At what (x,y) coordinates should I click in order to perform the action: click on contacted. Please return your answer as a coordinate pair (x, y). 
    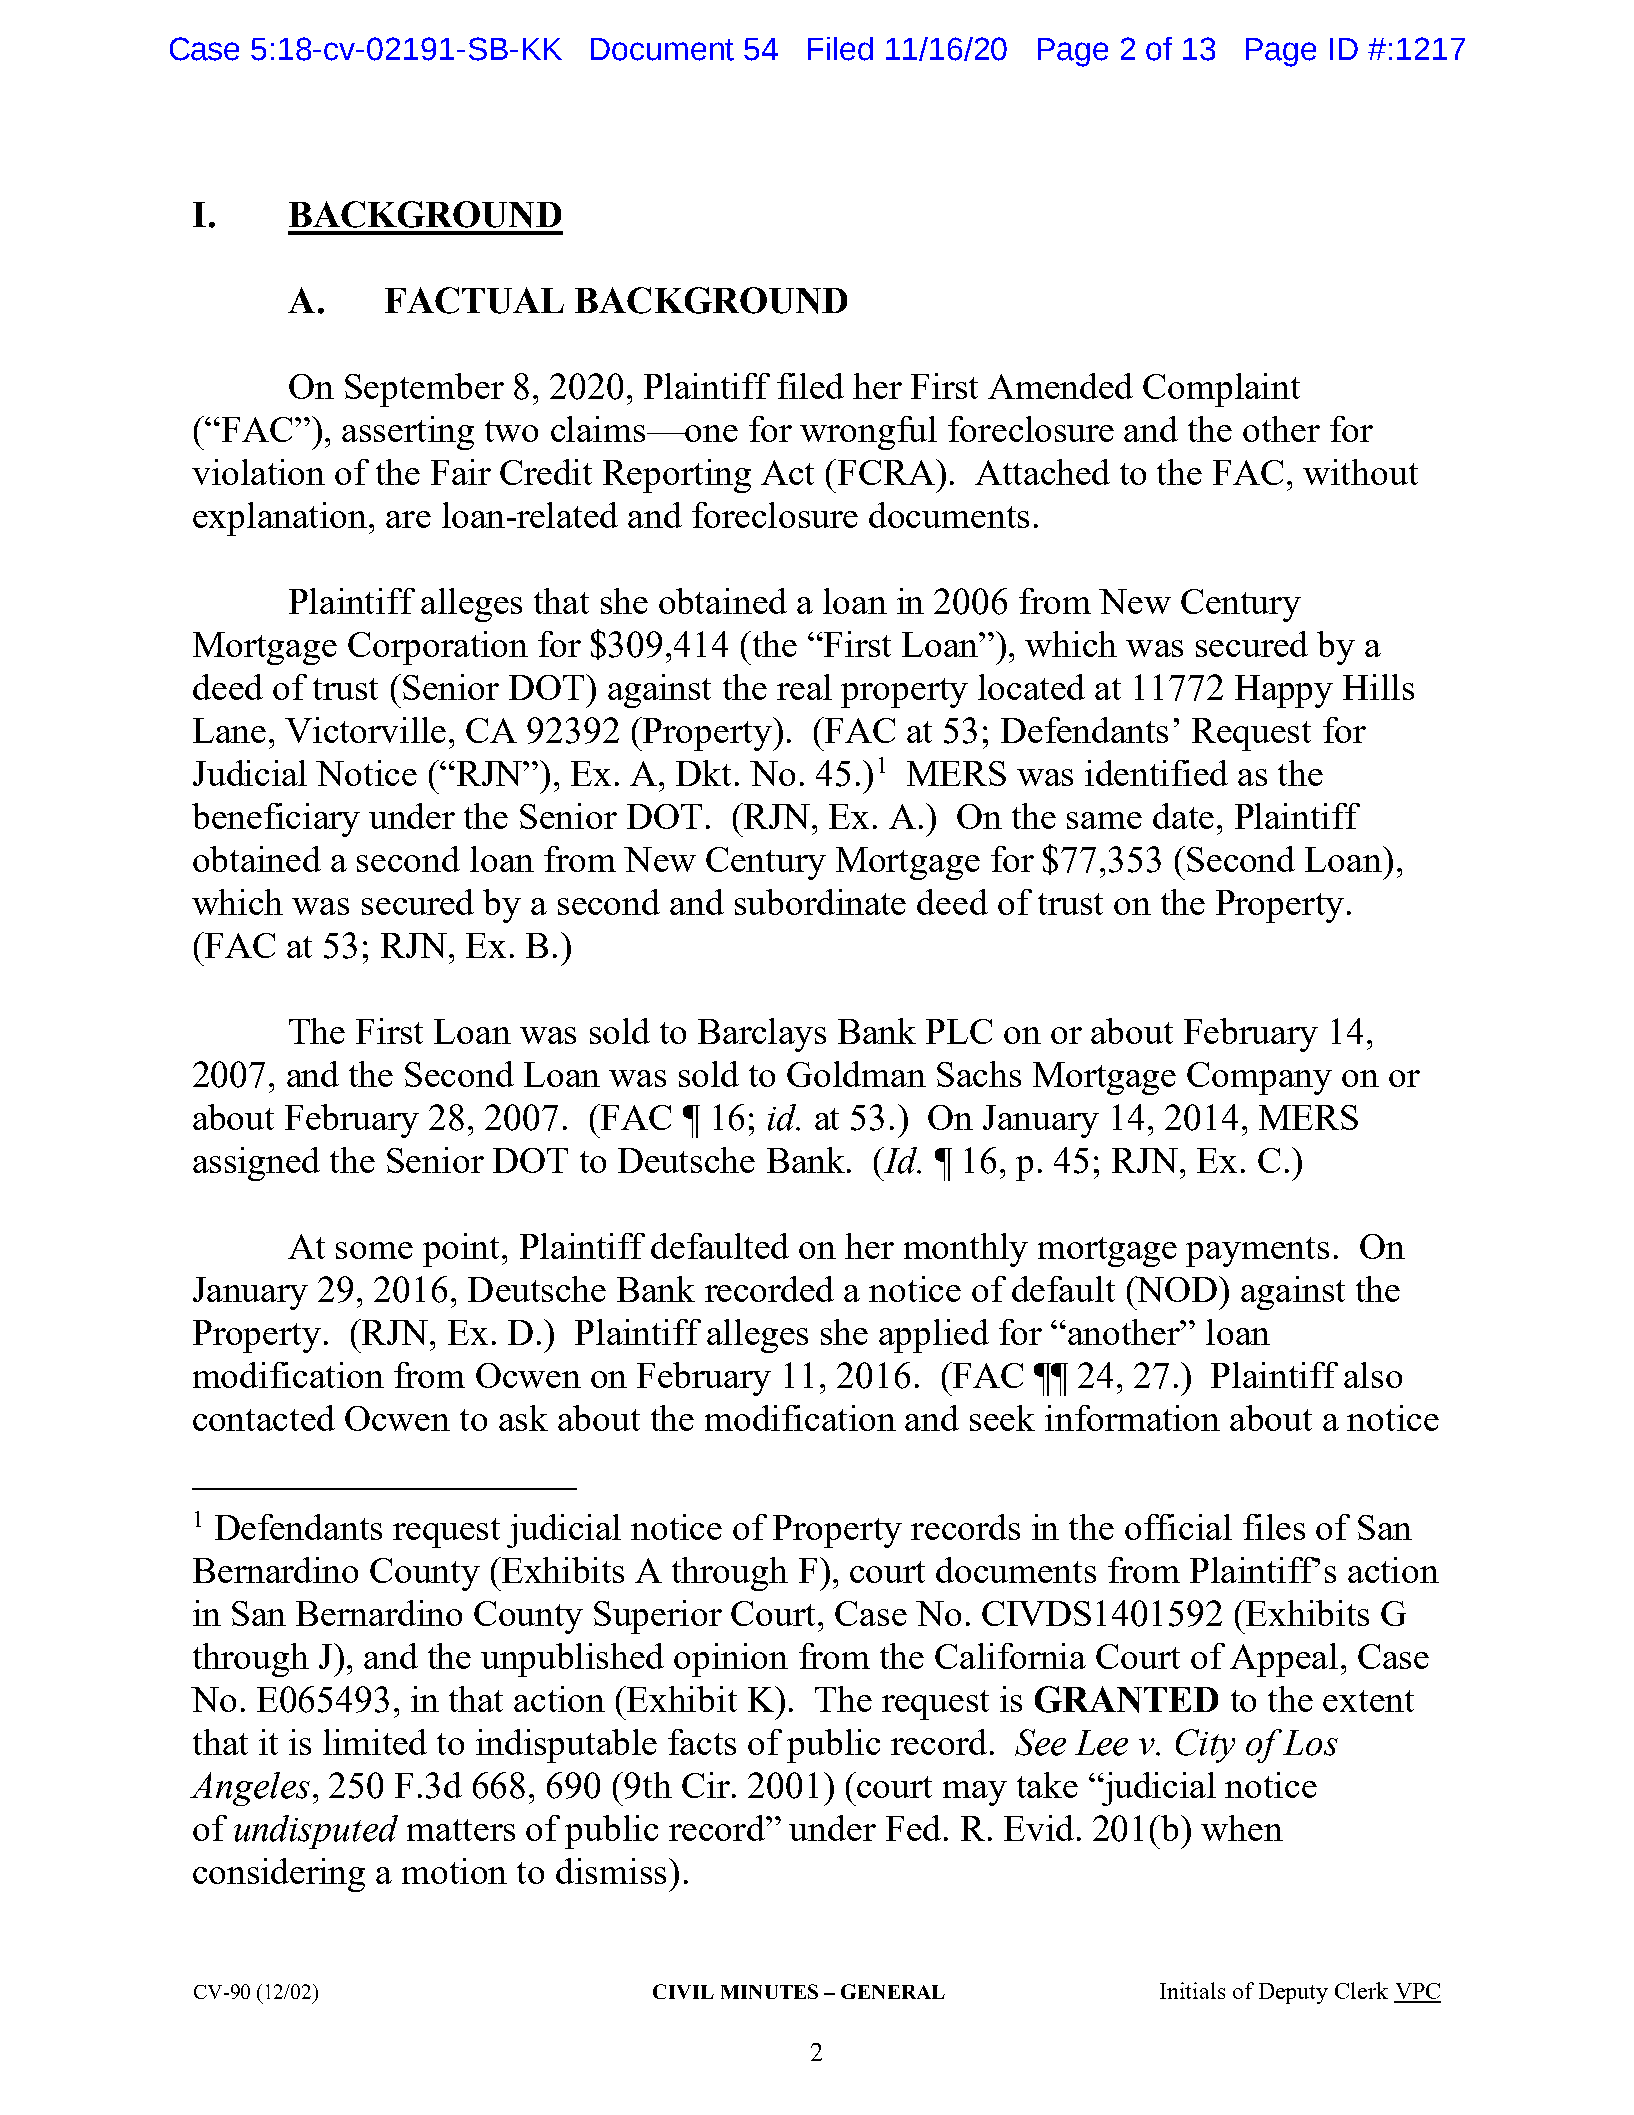
    Looking at the image, I should click on (264, 1418).
